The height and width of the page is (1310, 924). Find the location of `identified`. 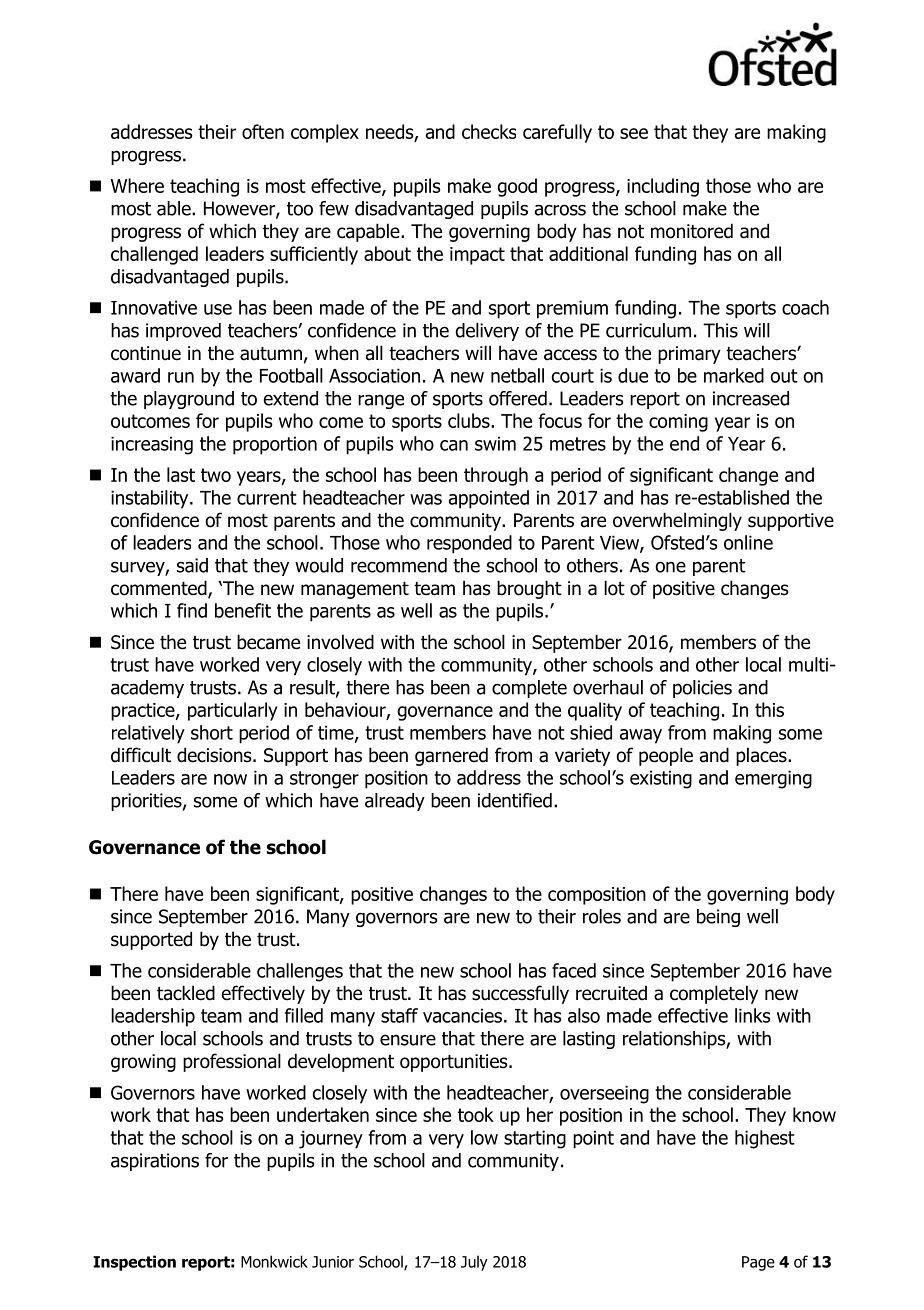

identified is located at coordinates (515, 800).
